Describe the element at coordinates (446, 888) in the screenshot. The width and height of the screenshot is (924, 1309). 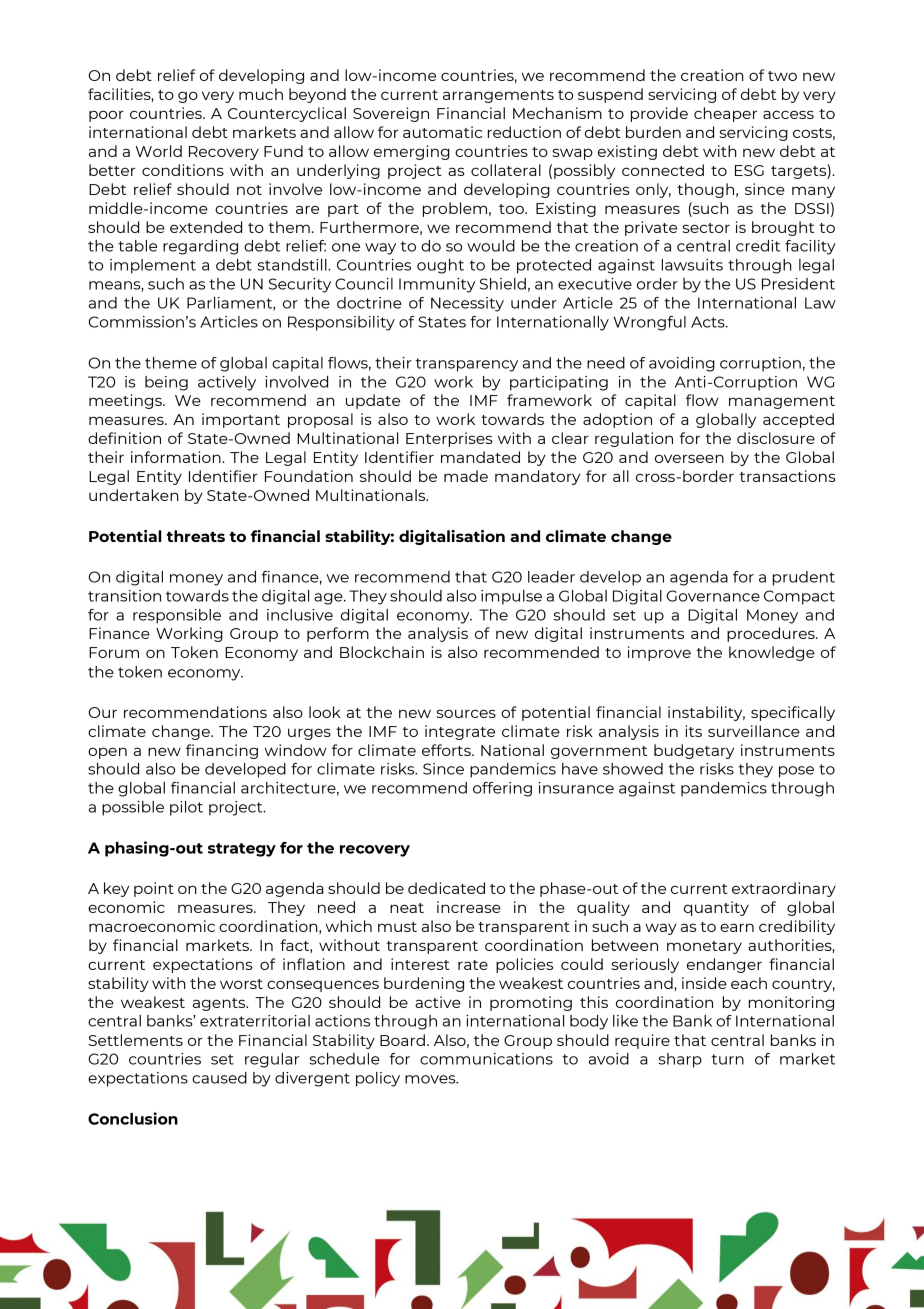
I see `dedicated` at that location.
